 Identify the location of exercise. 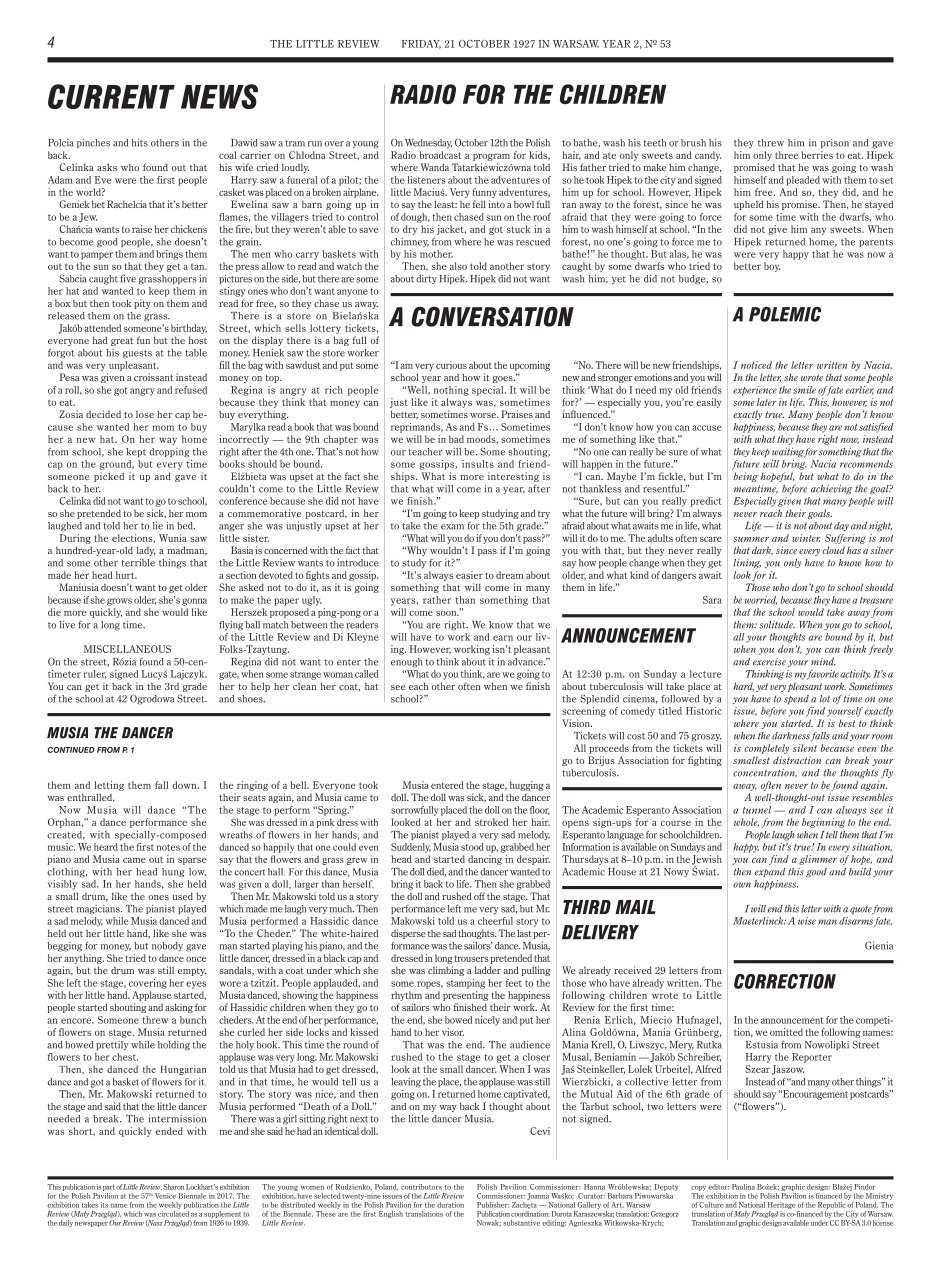
(769, 662).
